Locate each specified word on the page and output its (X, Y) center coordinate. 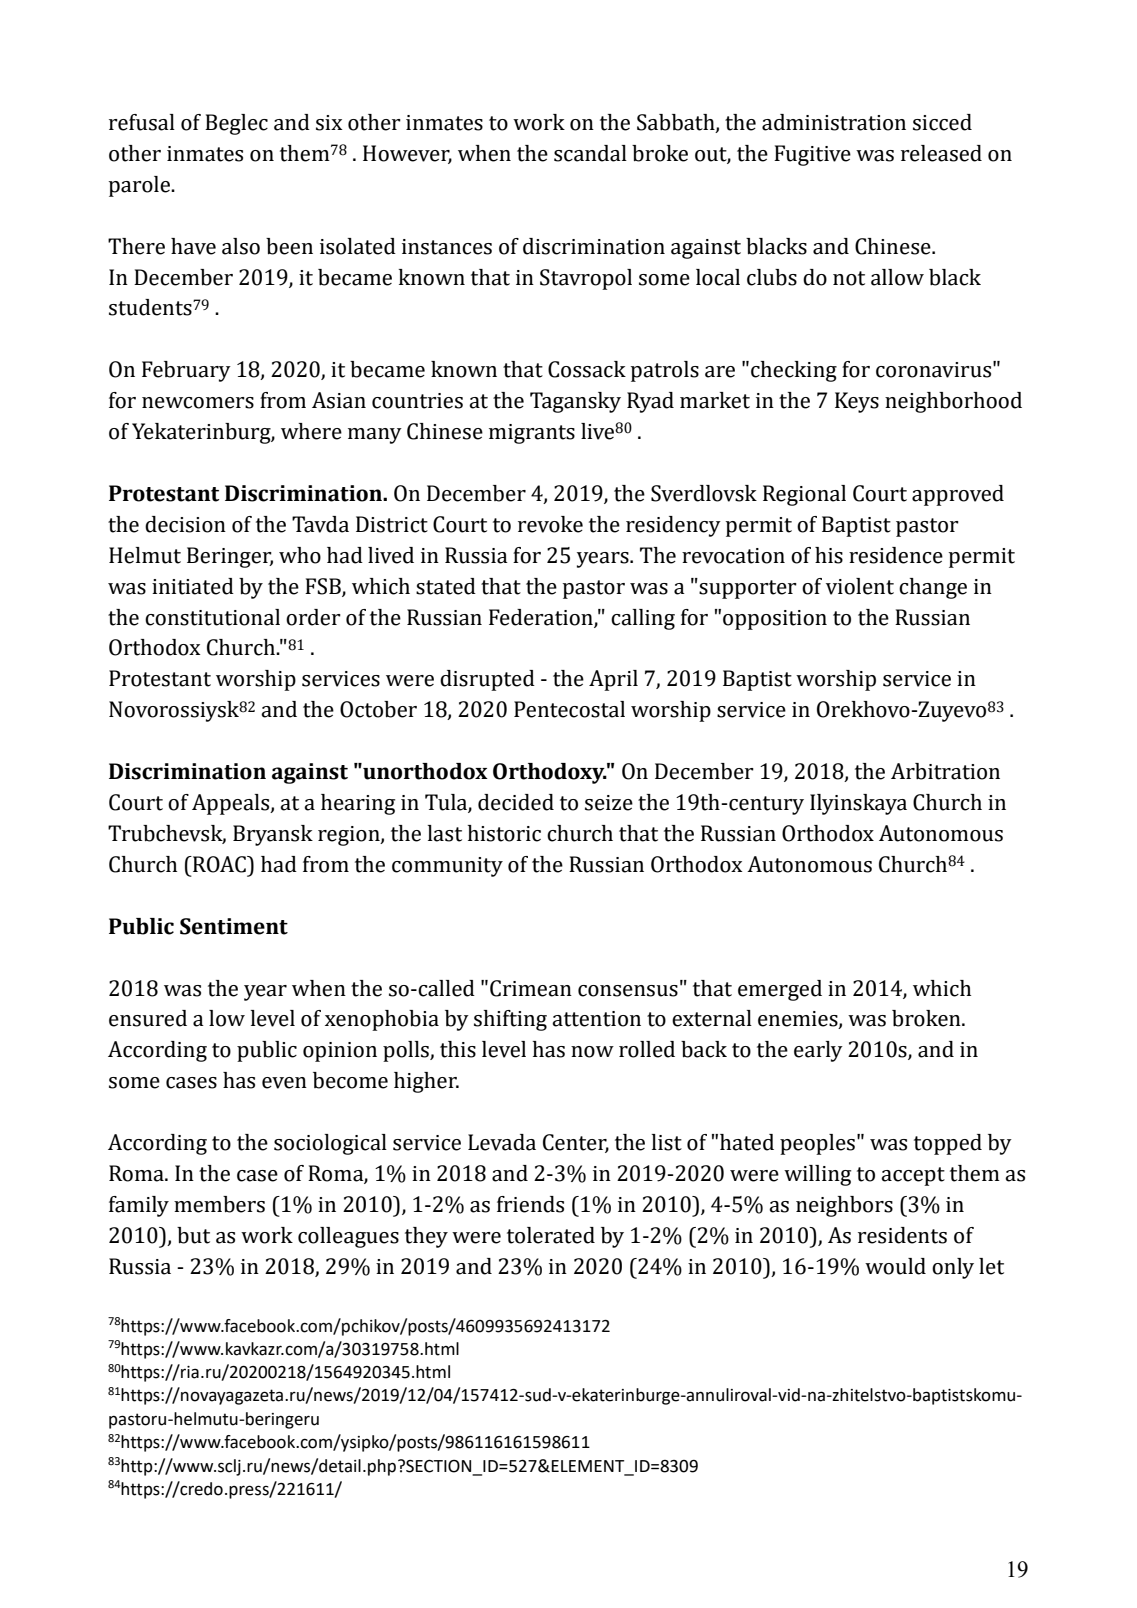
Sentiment (234, 926)
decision (185, 524)
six (329, 123)
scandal (590, 153)
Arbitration (945, 771)
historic (504, 833)
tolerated (551, 1235)
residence (896, 555)
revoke (550, 524)
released (941, 153)
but (193, 1235)
